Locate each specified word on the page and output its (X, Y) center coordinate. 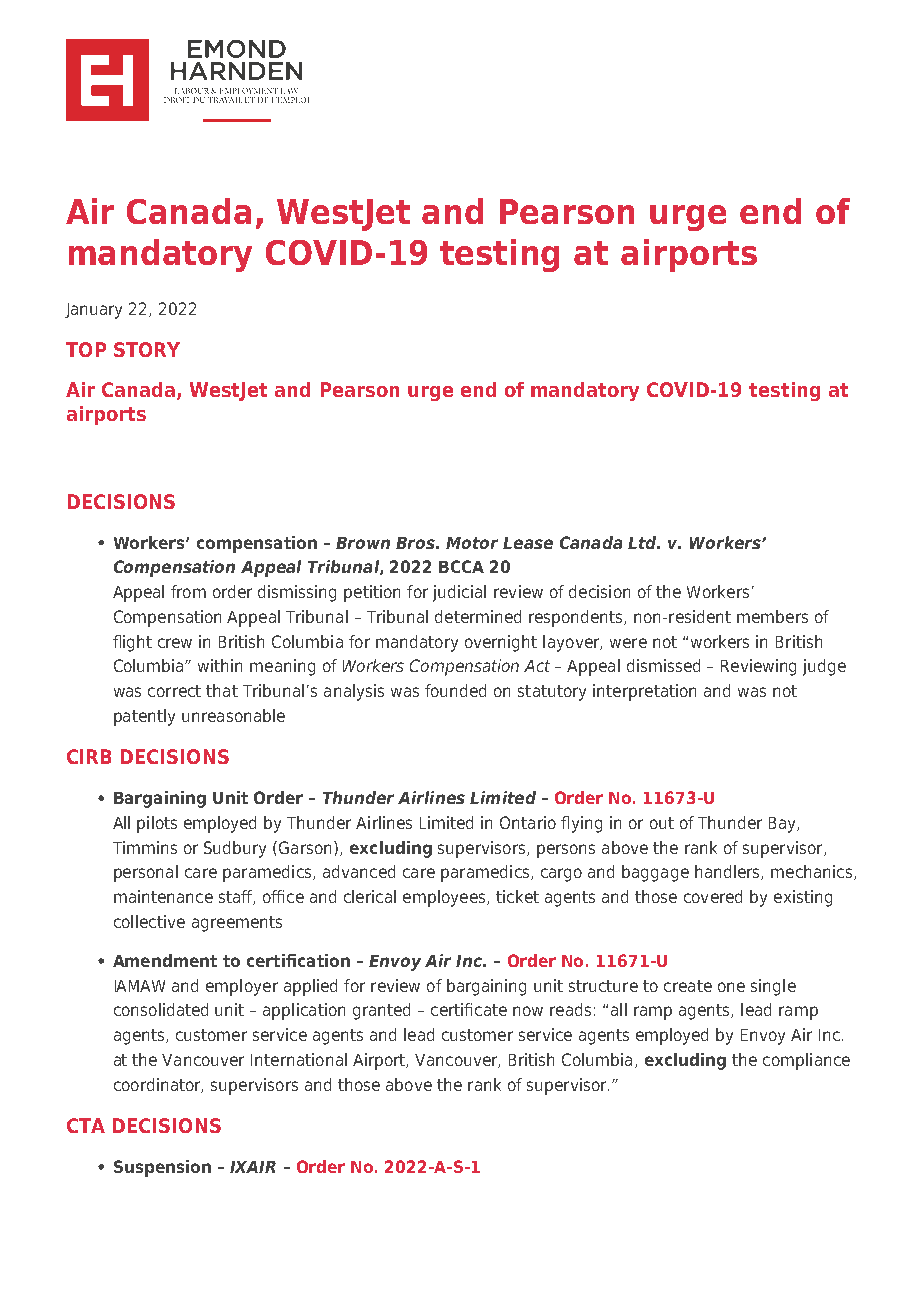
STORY (147, 349)
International (299, 1059)
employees (445, 898)
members (772, 616)
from (188, 591)
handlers (728, 872)
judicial (459, 593)
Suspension (162, 1168)
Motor (472, 543)
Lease (528, 543)
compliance (806, 1061)
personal (146, 873)
